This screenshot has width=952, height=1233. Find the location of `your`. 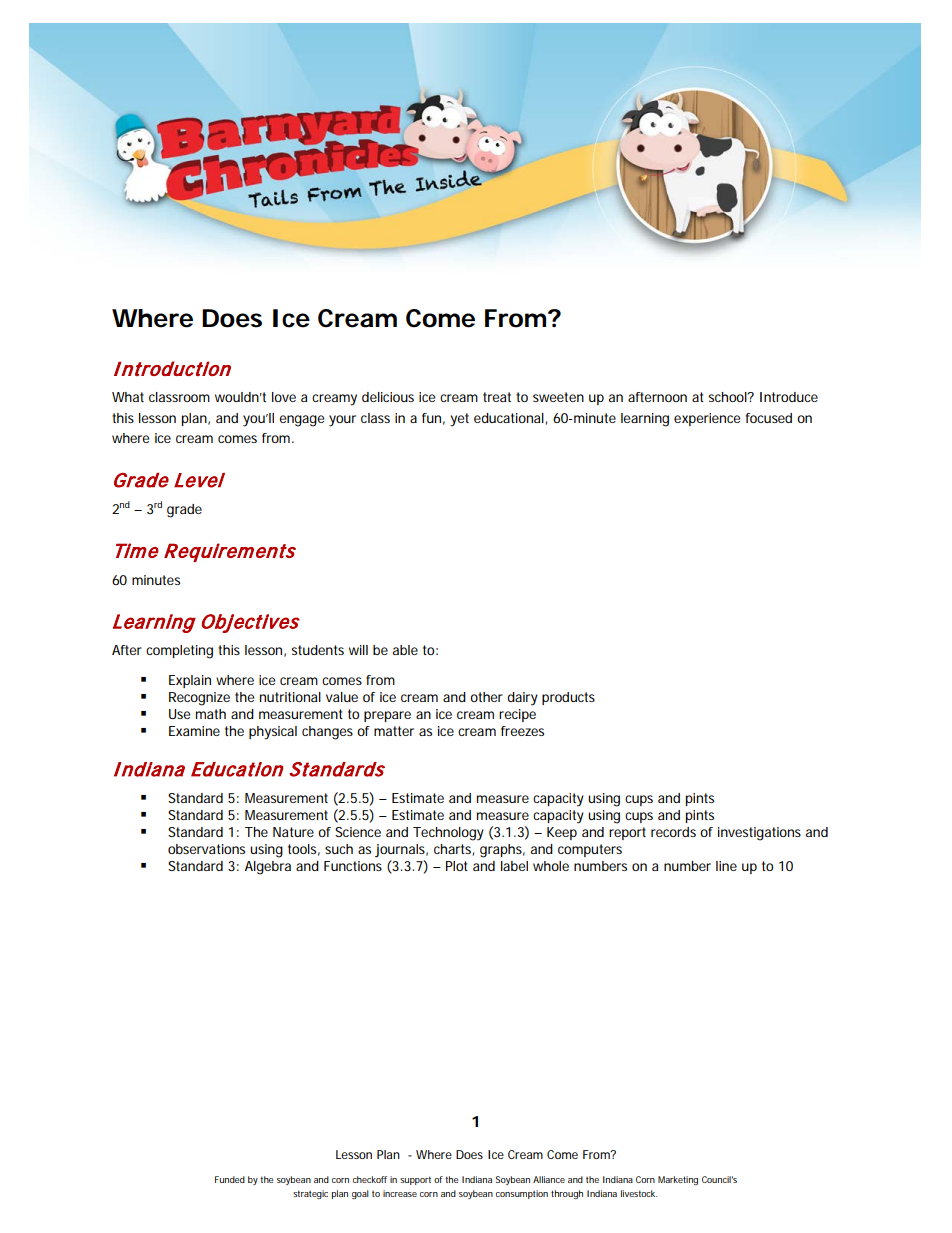

your is located at coordinates (342, 421).
